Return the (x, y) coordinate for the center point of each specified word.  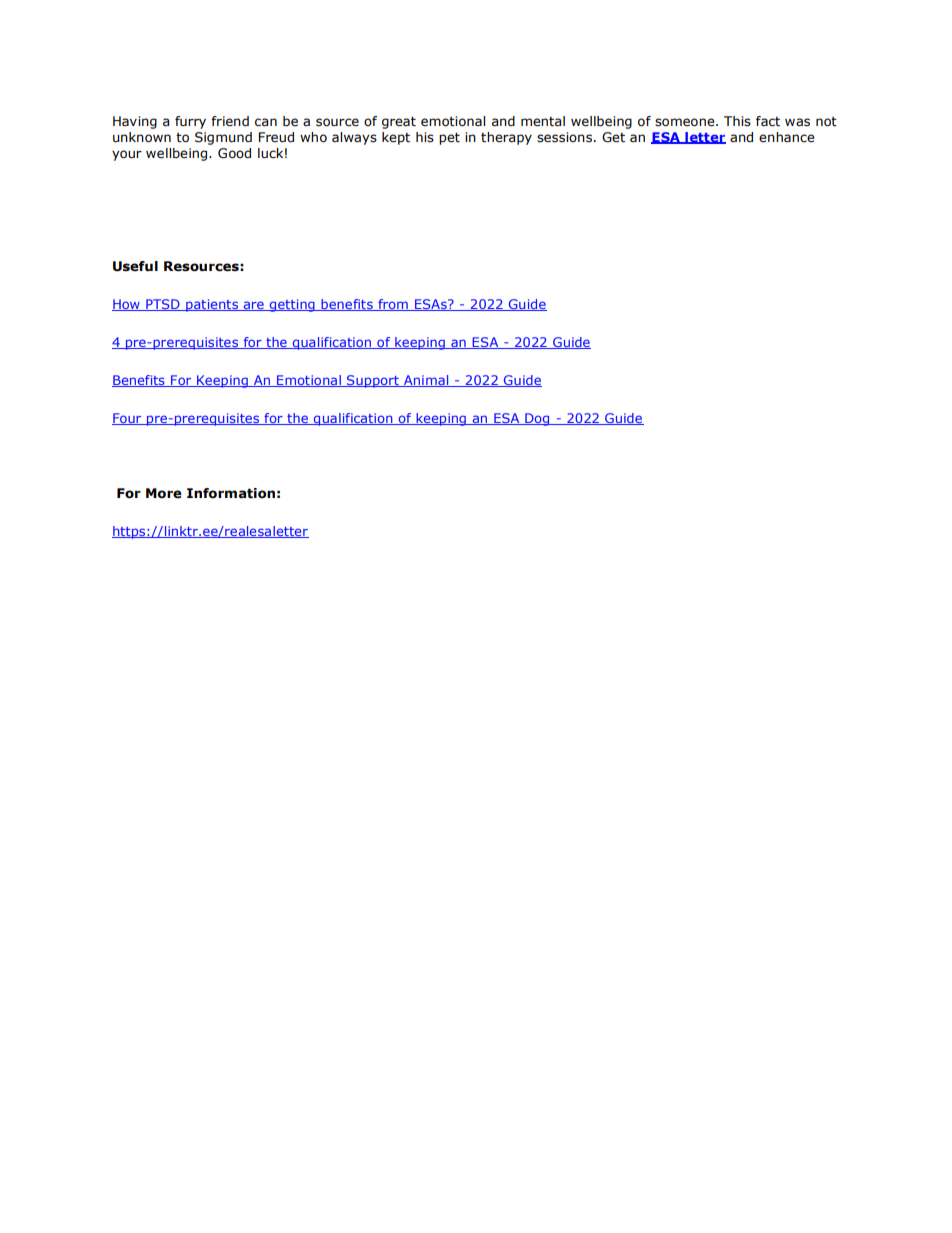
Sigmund (223, 138)
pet (449, 139)
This (737, 121)
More (164, 493)
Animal (426, 381)
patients (212, 305)
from (393, 305)
